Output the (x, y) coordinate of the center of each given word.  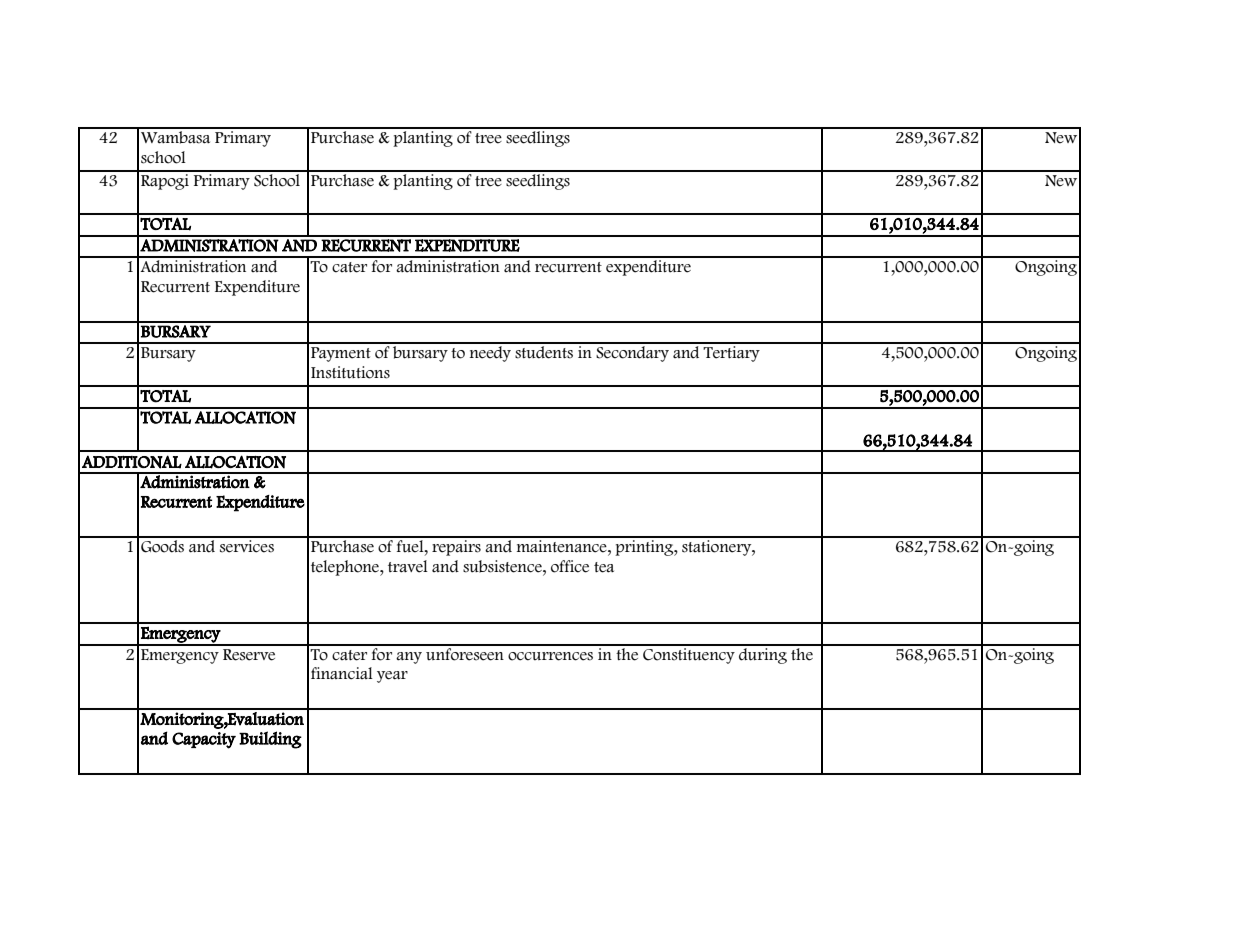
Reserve (249, 655)
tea (604, 567)
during (763, 654)
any (409, 658)
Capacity (204, 740)
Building (270, 740)
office (570, 566)
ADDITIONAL (132, 462)
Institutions (350, 372)
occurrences (550, 656)
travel (408, 566)
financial (342, 673)
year (392, 677)
